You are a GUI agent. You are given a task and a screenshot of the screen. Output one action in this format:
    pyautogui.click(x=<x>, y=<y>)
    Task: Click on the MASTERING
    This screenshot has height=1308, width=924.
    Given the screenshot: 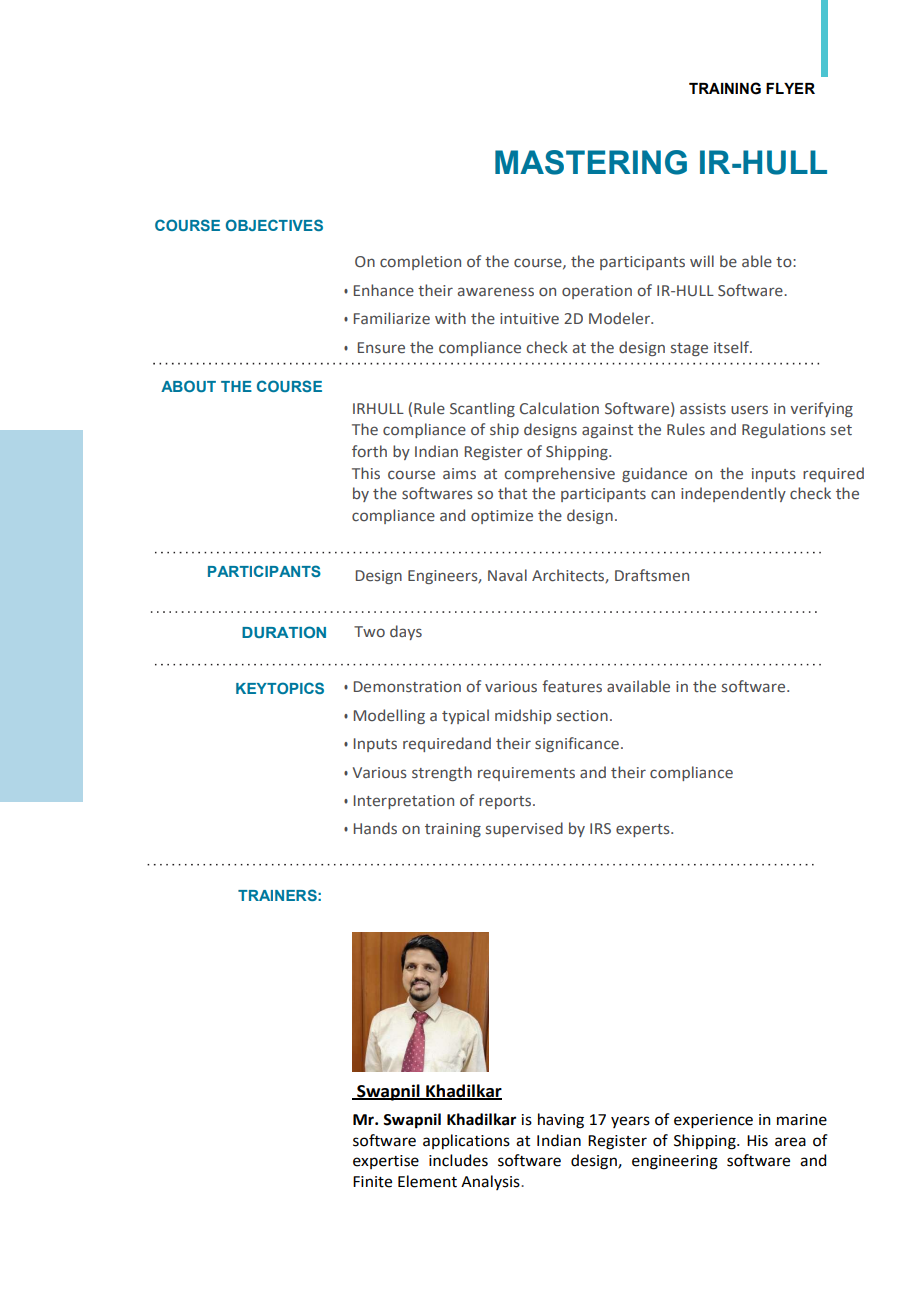 What is the action you would take?
    pyautogui.click(x=591, y=162)
